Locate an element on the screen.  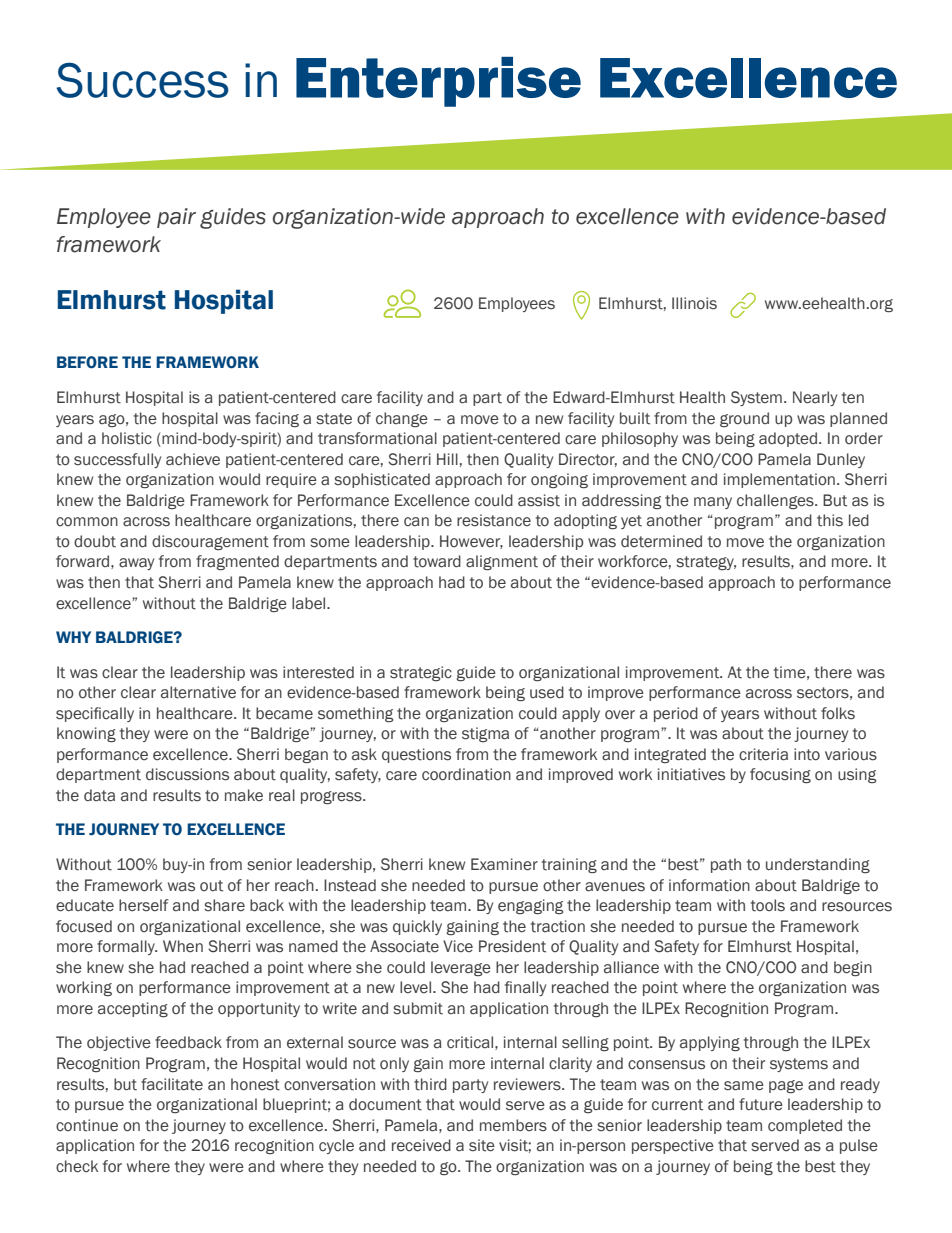
folks is located at coordinates (838, 713).
